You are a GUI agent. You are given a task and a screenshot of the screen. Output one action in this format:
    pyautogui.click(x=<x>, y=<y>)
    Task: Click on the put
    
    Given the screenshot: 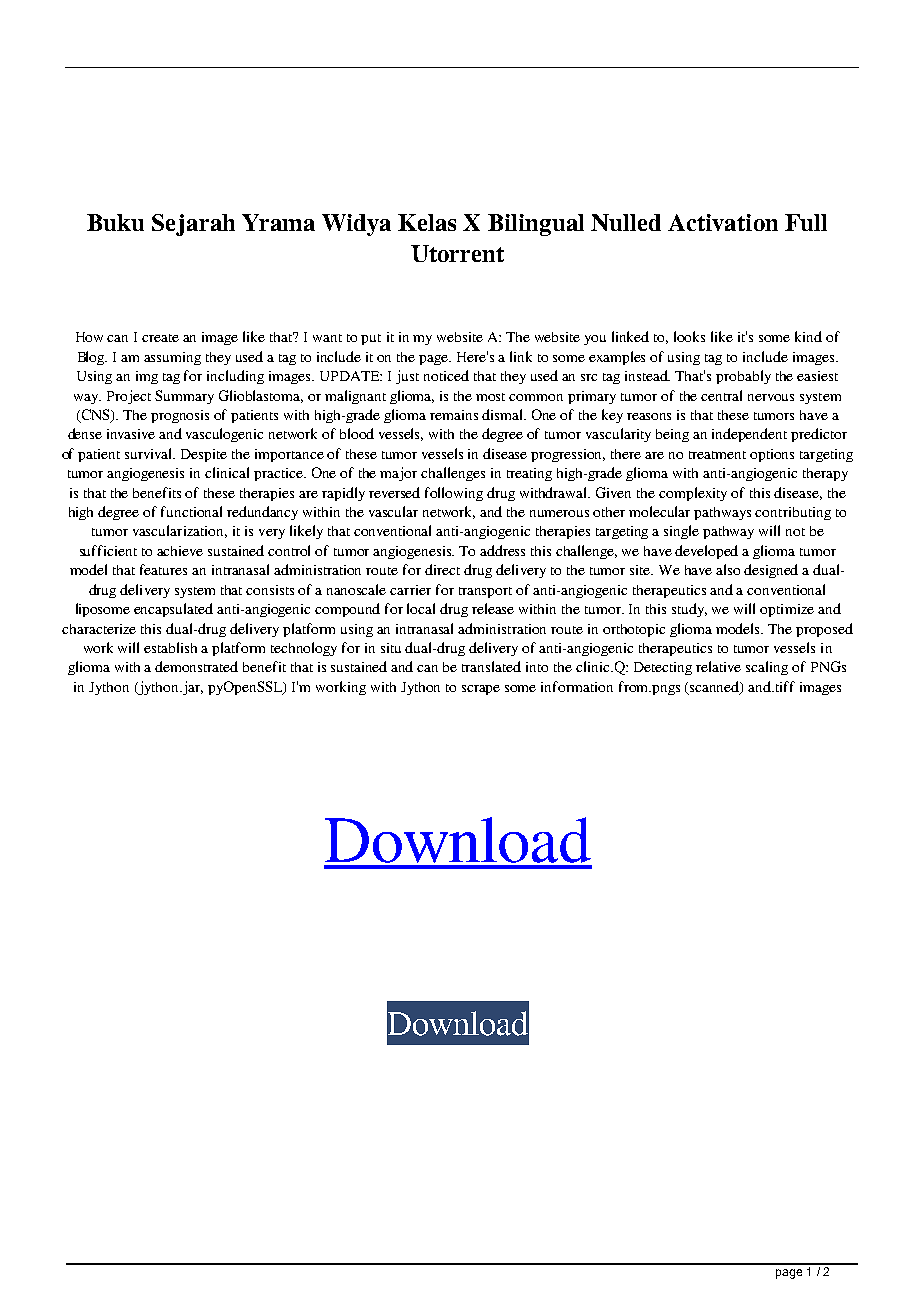 What is the action you would take?
    pyautogui.click(x=371, y=339)
